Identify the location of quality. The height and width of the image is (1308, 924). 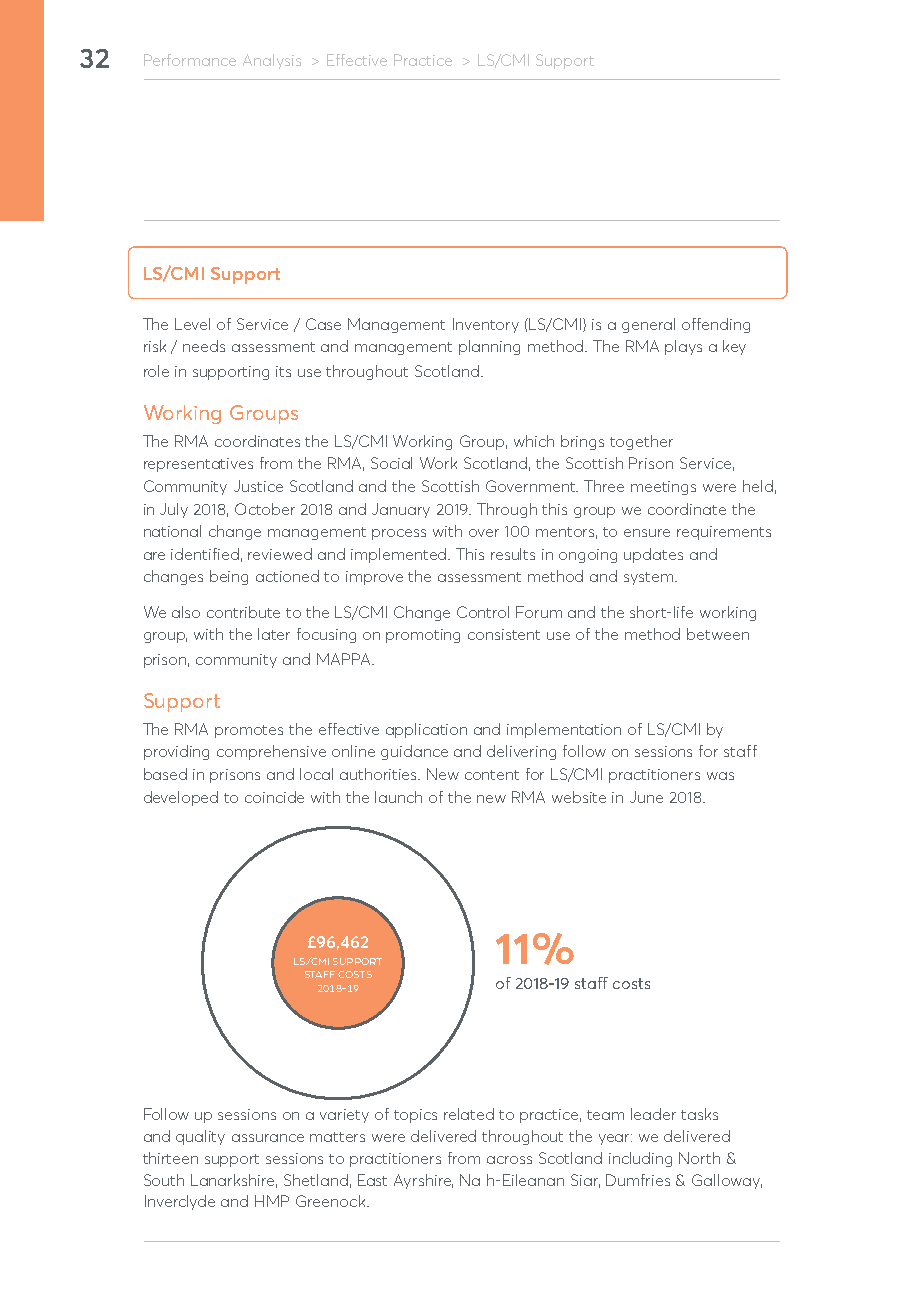
(200, 1137).
